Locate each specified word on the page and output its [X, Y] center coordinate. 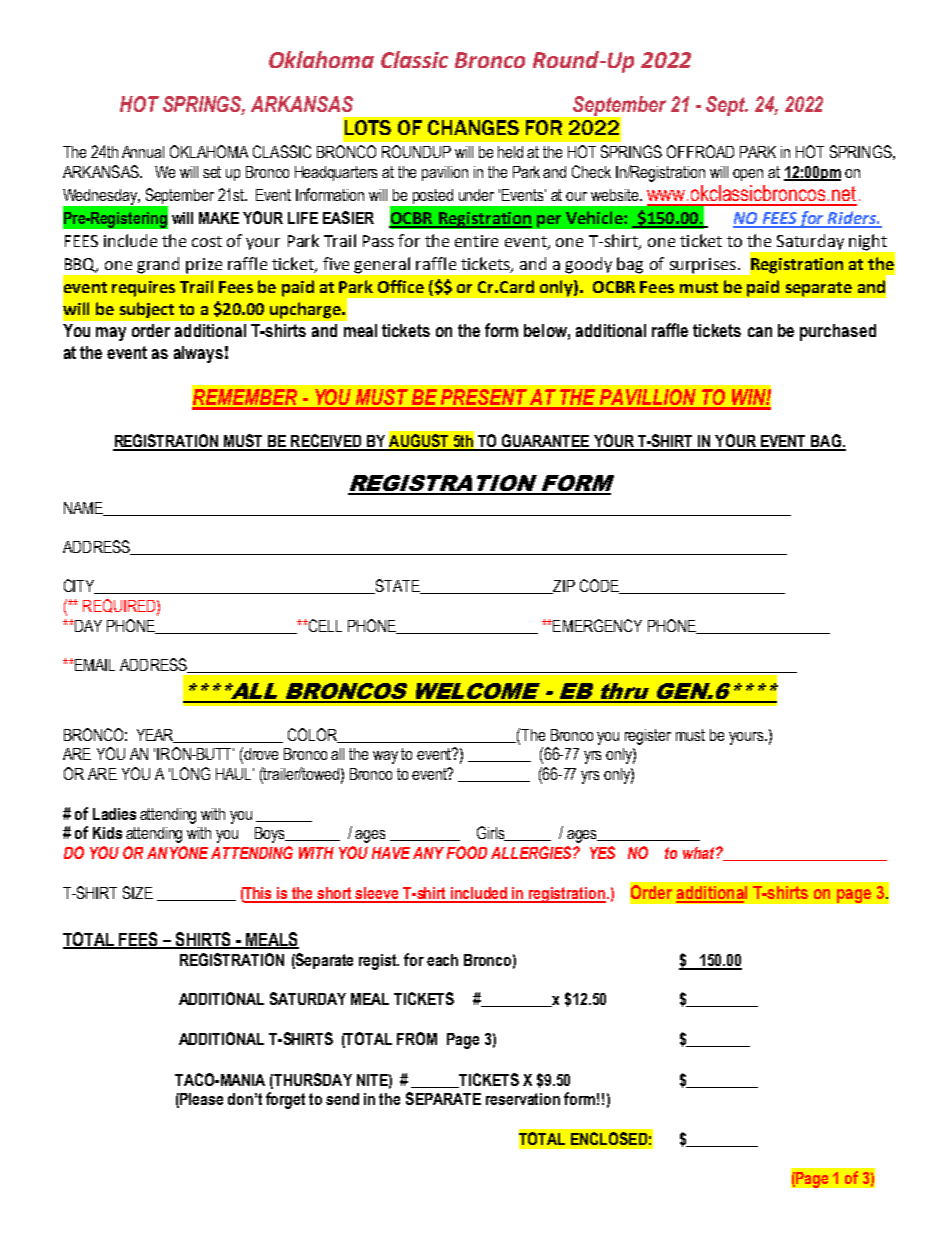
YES [602, 852]
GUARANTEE [545, 442]
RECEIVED [326, 442]
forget [285, 1100]
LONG [191, 773]
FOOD [467, 852]
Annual [143, 152]
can [760, 332]
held [510, 152]
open [748, 175]
